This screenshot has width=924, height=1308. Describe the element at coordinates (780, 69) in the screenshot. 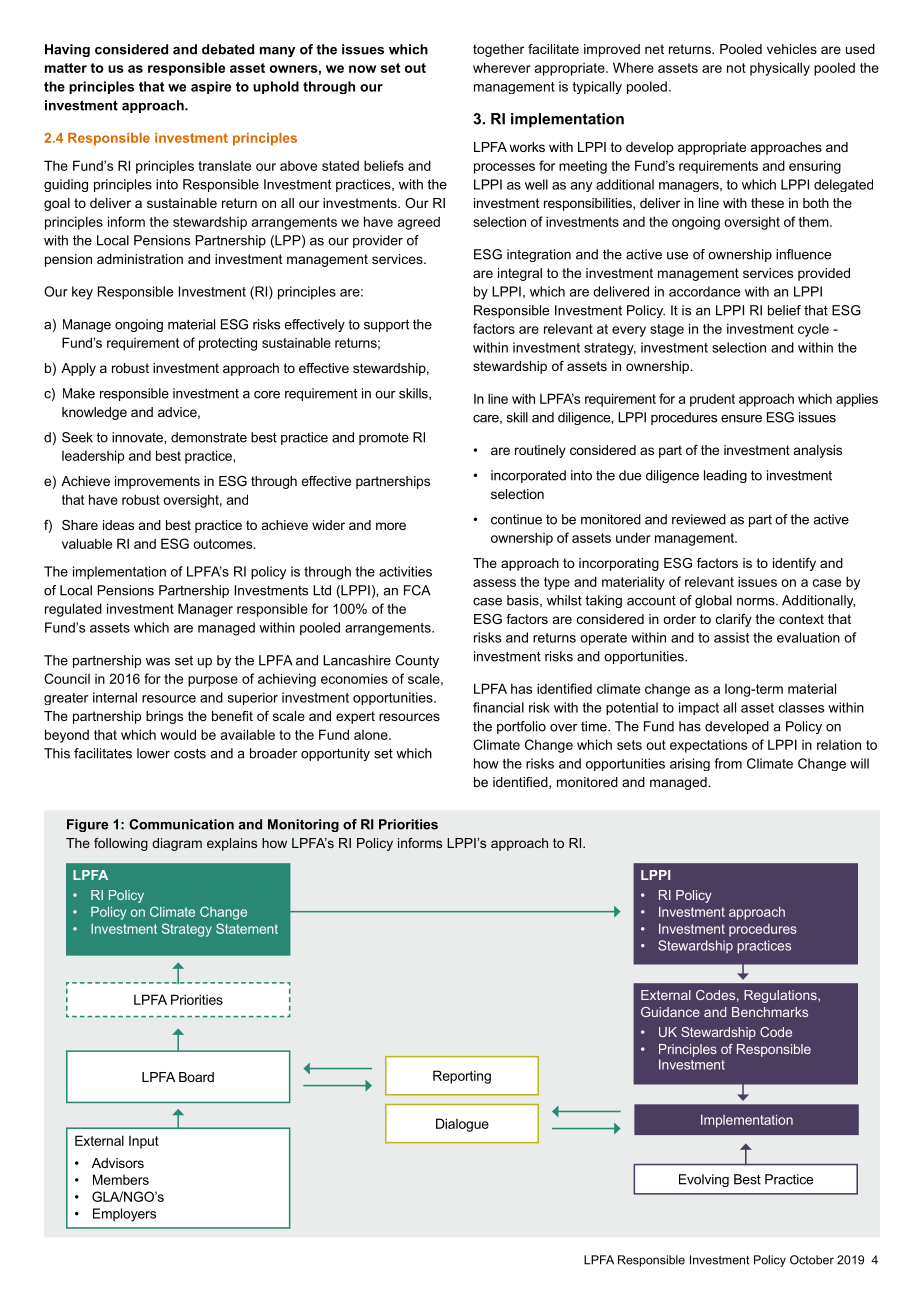

I see `physically` at that location.
